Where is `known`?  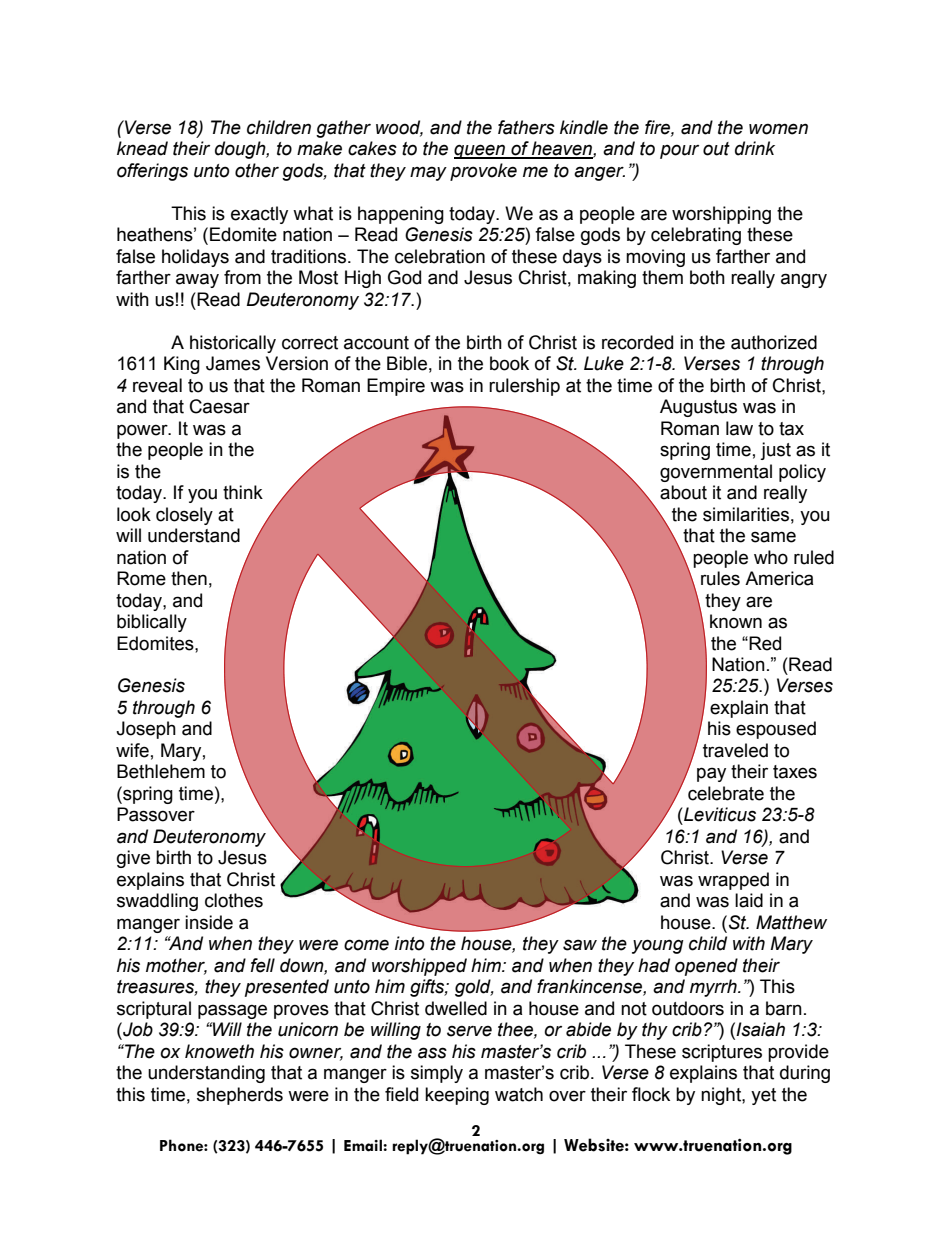
known is located at coordinates (736, 621).
